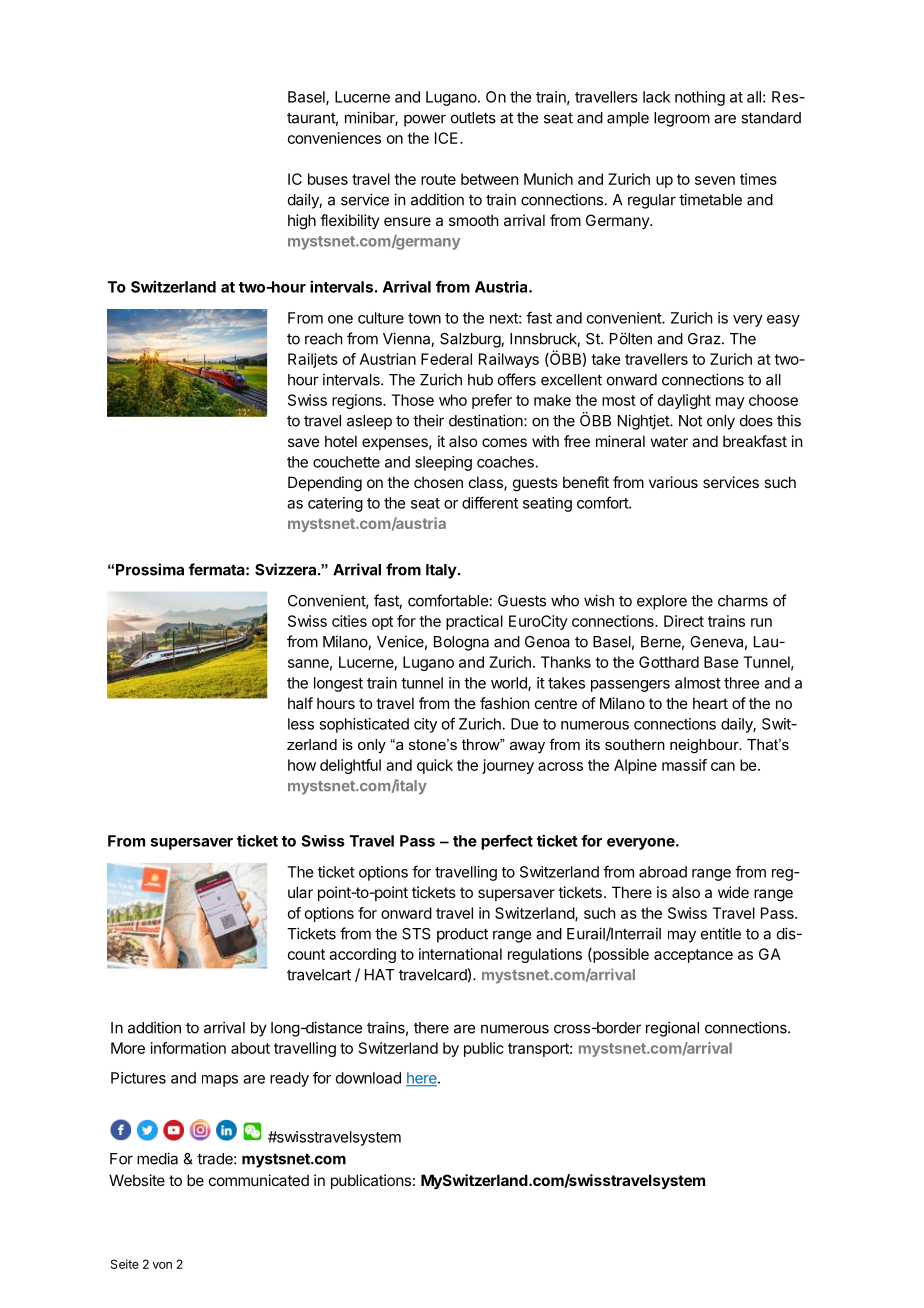 The height and width of the page is (1308, 924). I want to click on international, so click(460, 954).
